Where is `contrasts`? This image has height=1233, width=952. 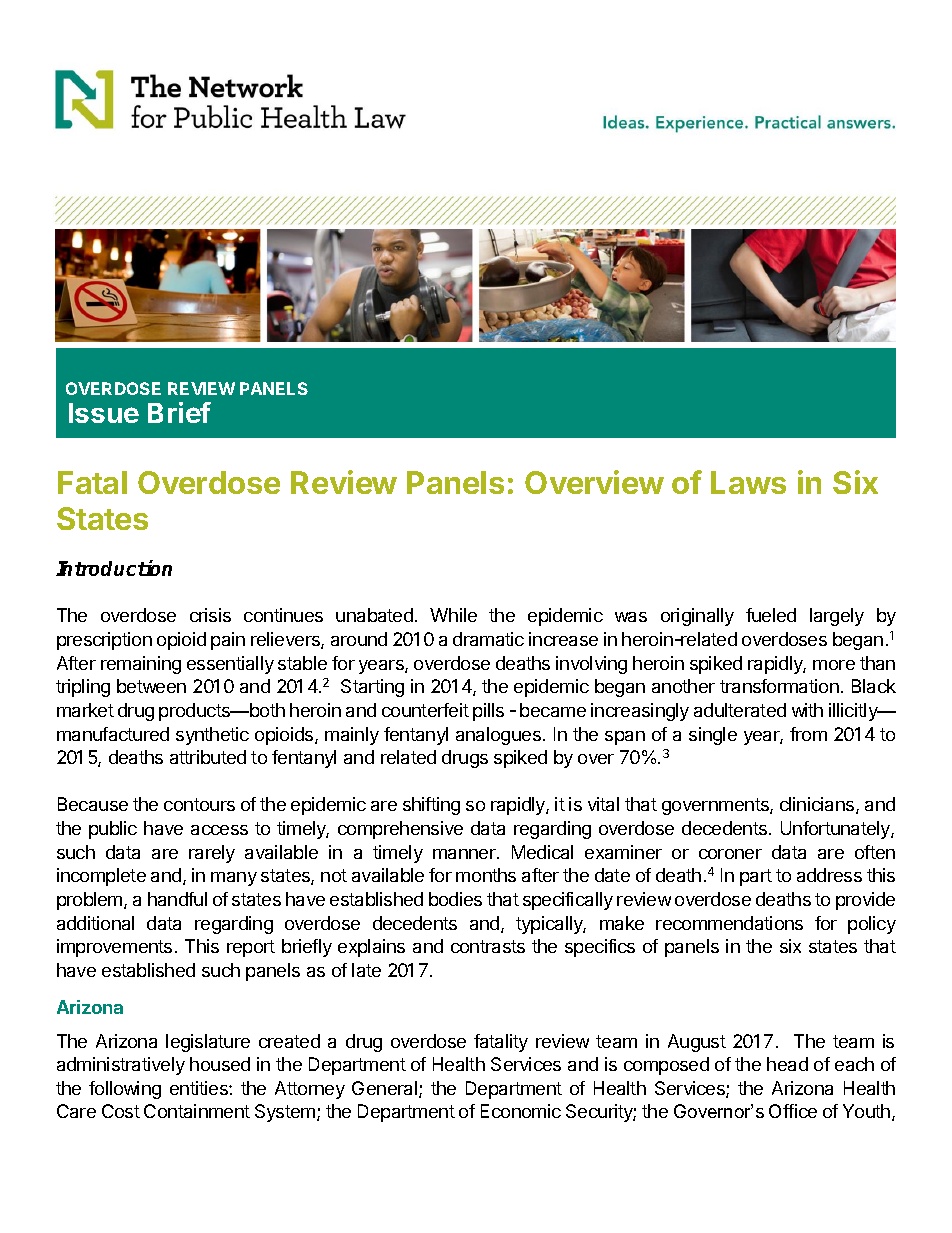
contrasts is located at coordinates (488, 946).
